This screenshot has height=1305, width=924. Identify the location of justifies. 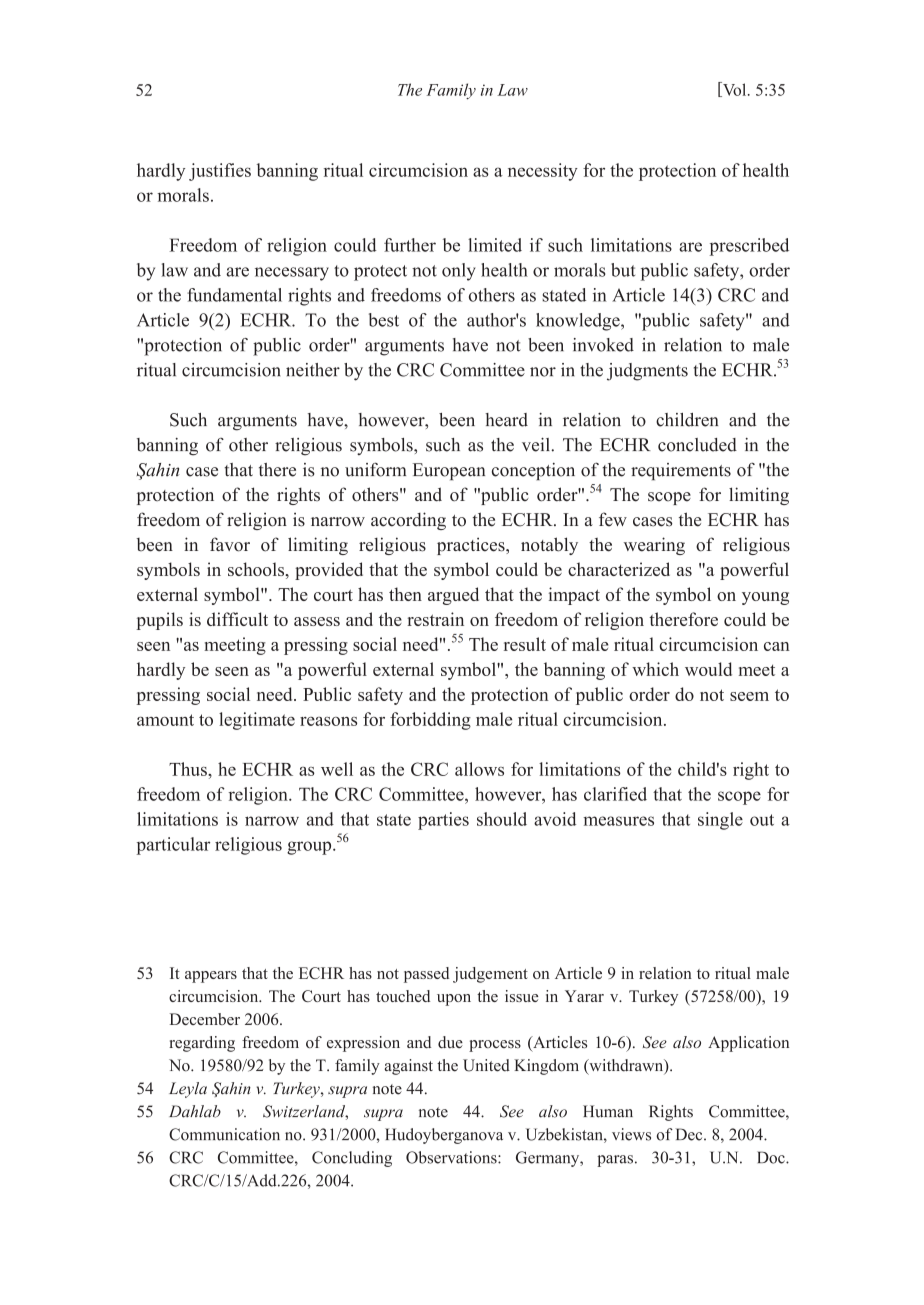
(220, 172).
